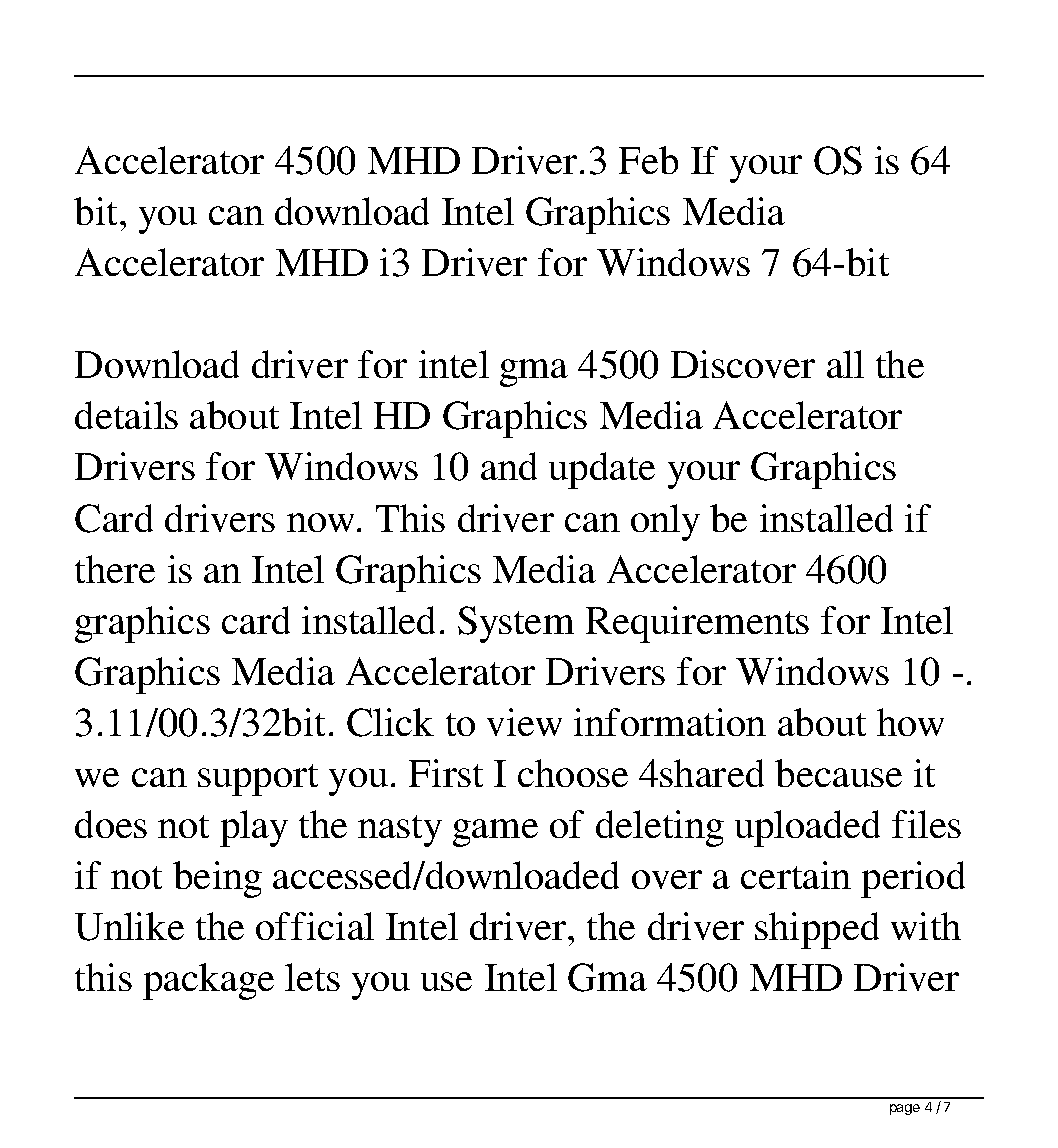  Describe the element at coordinates (648, 160) in the screenshot. I see `Feb` at that location.
